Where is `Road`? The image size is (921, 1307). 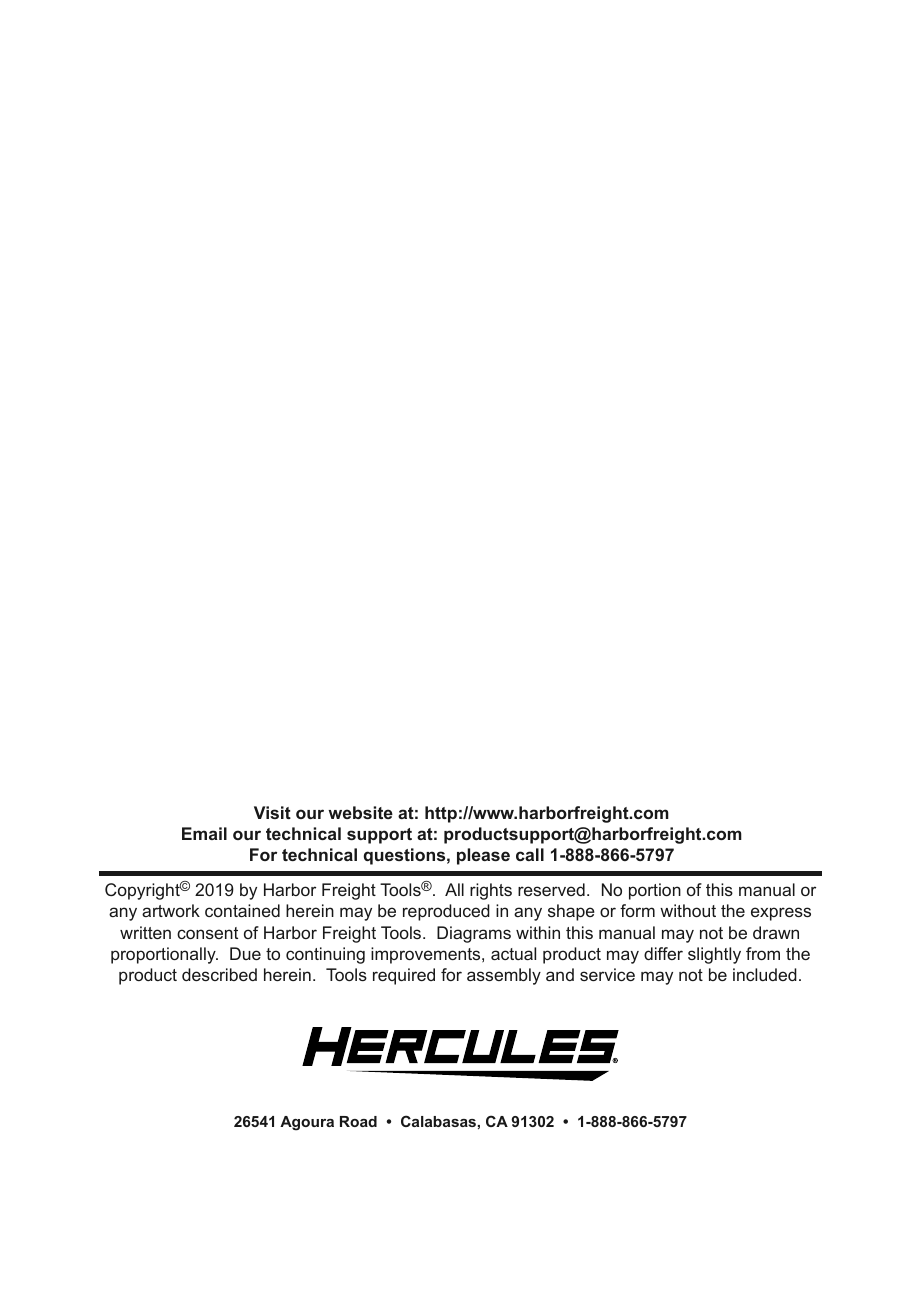 Road is located at coordinates (358, 1121).
